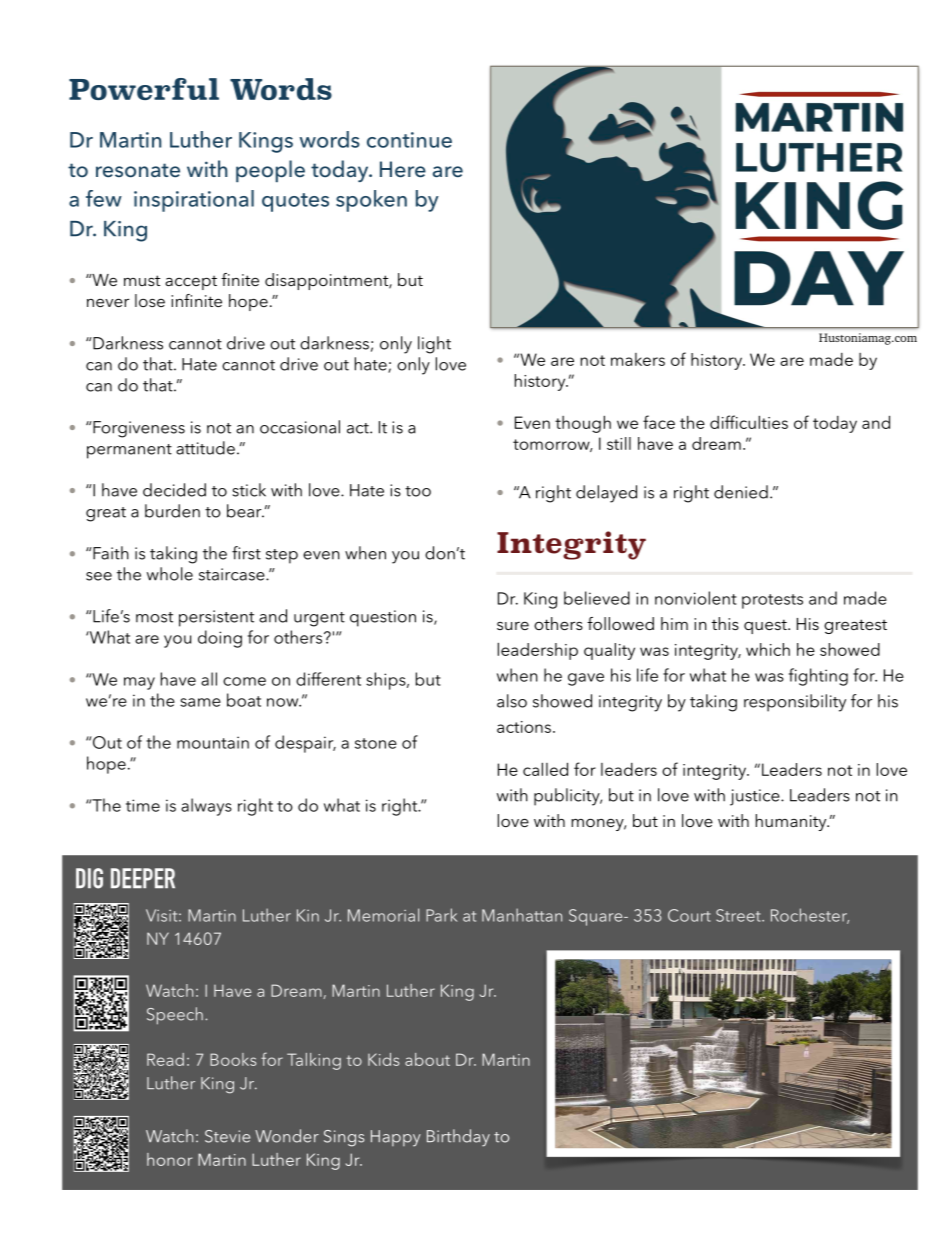  Describe the element at coordinates (205, 448) in the page. I see `attitude` at that location.
